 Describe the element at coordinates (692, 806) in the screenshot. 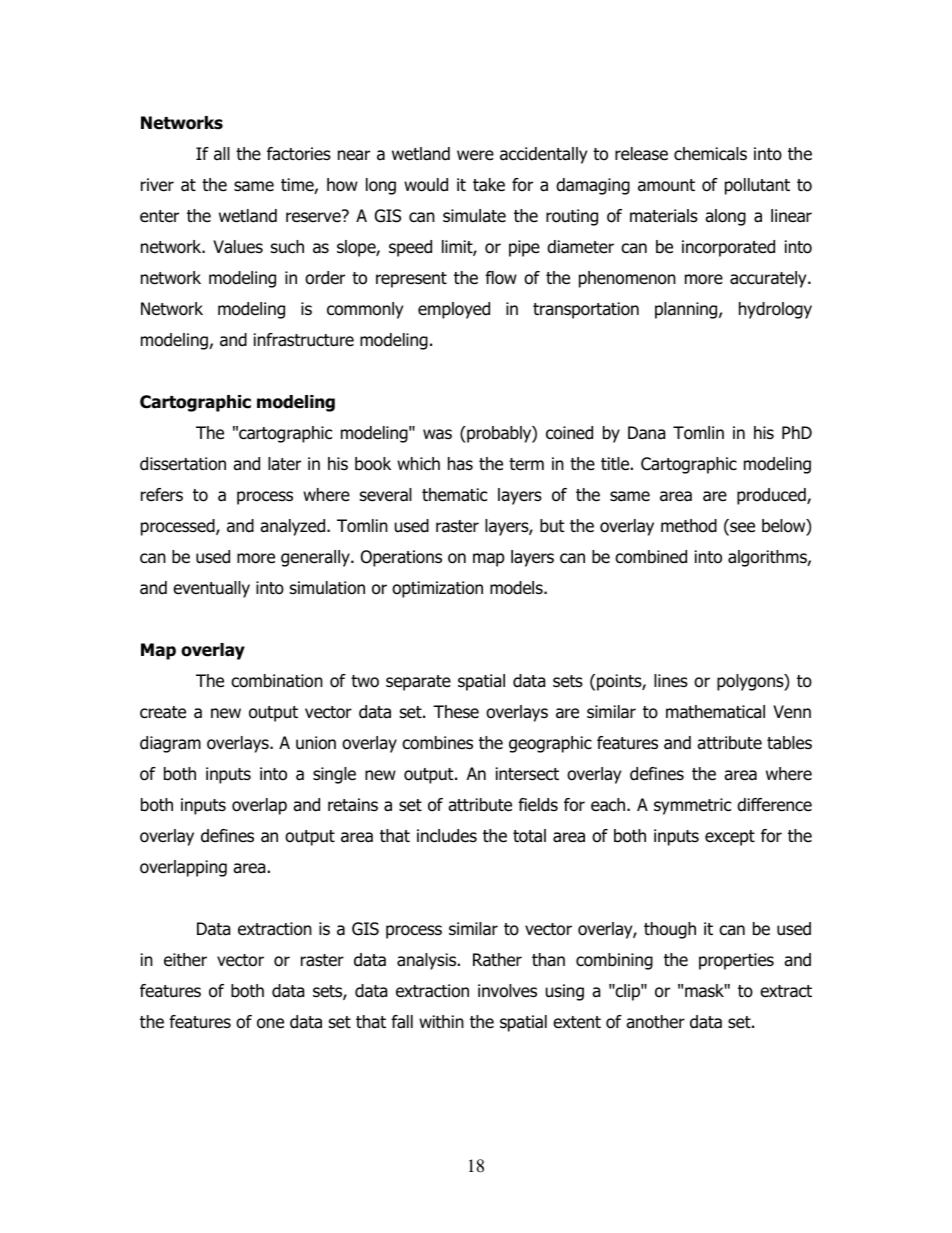

I see `symmetric` at that location.
